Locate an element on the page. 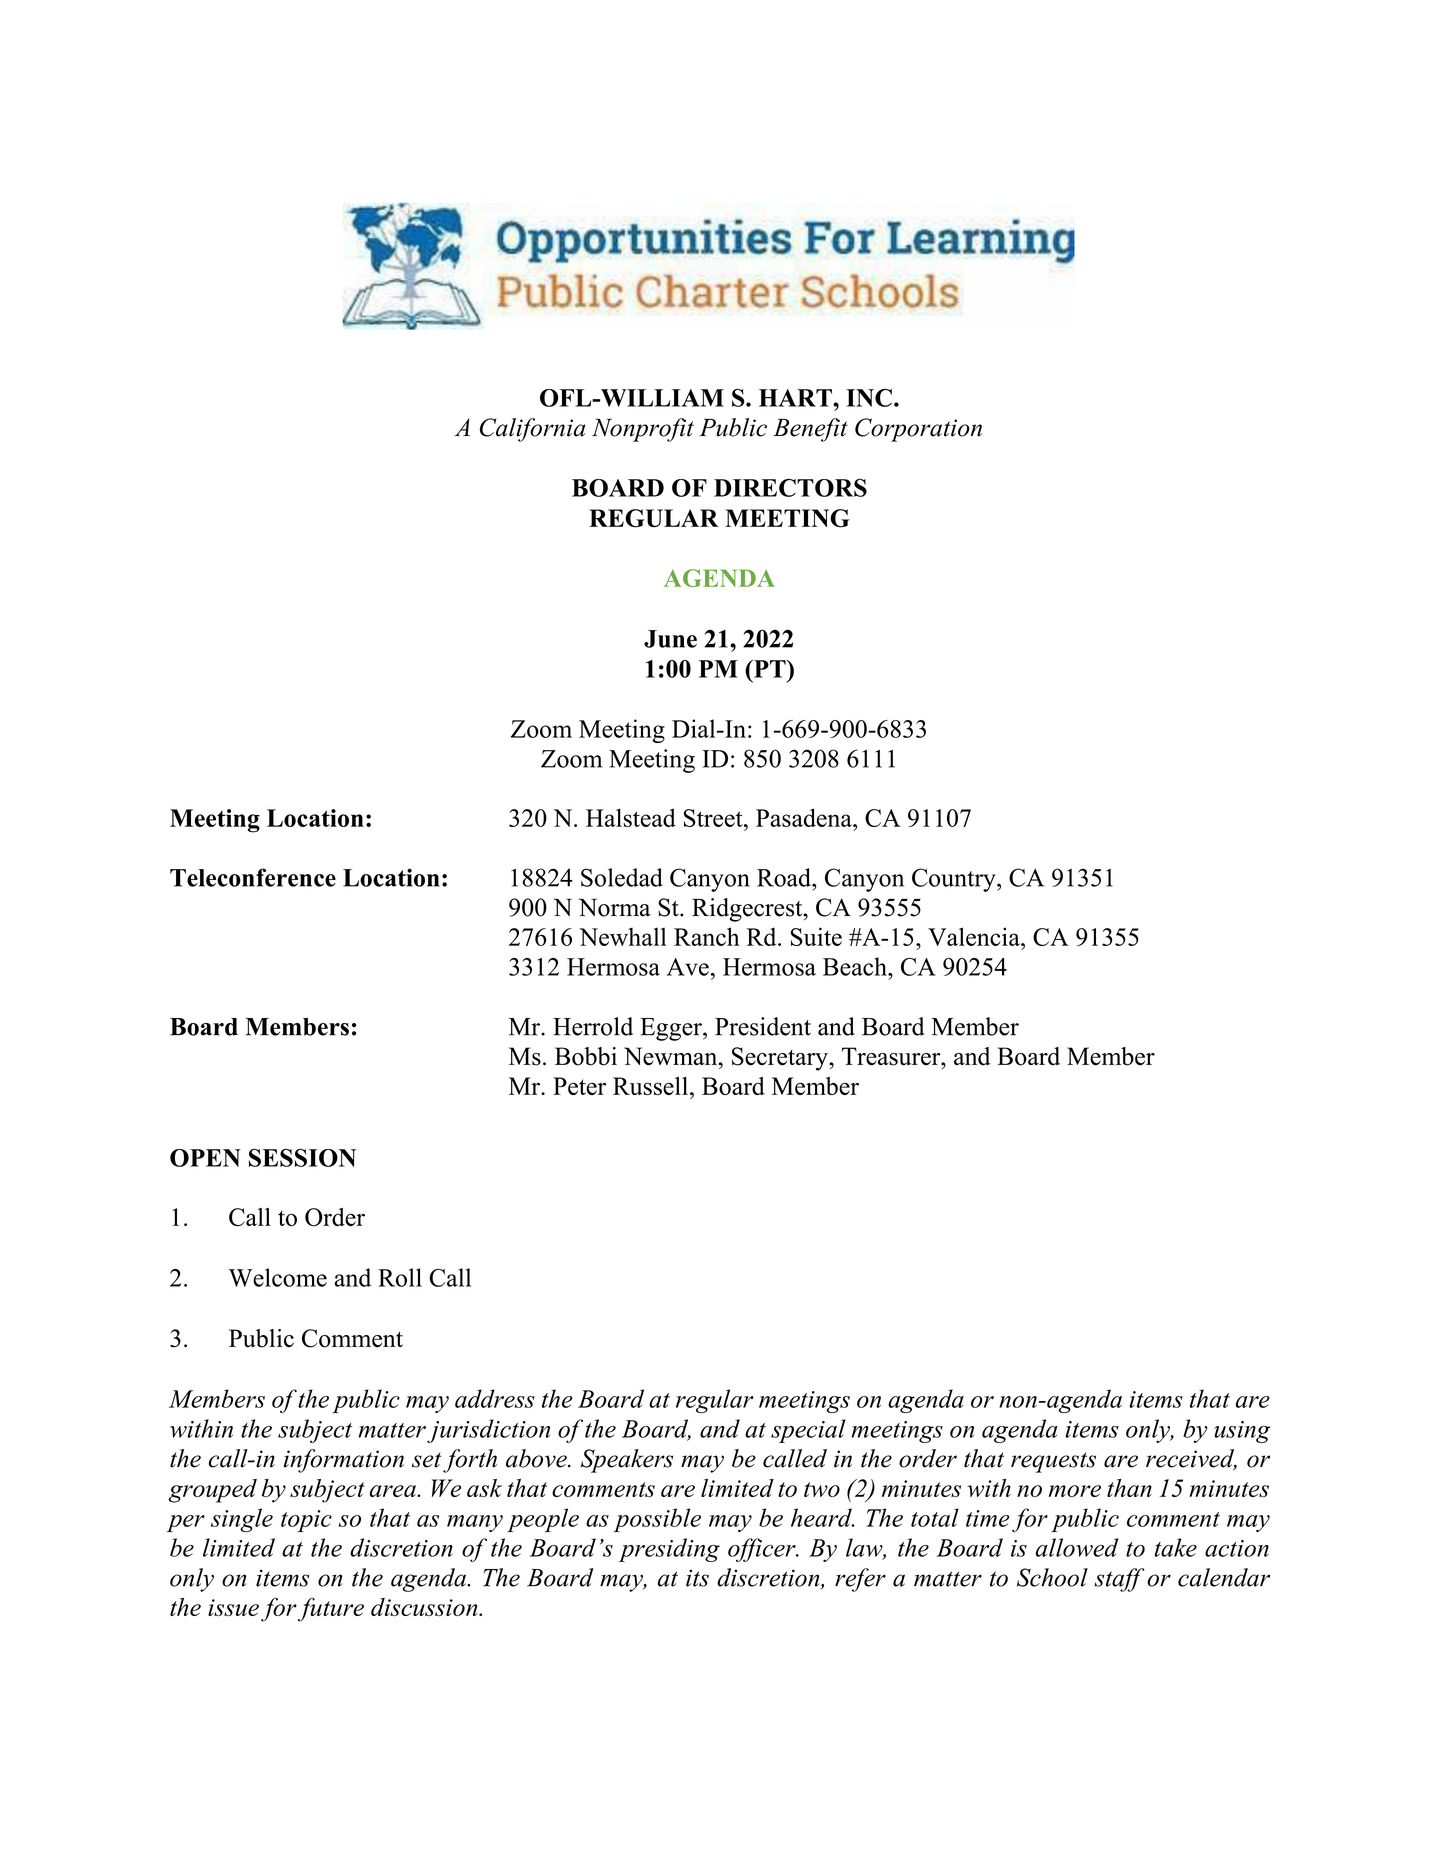  Valencia is located at coordinates (975, 936).
